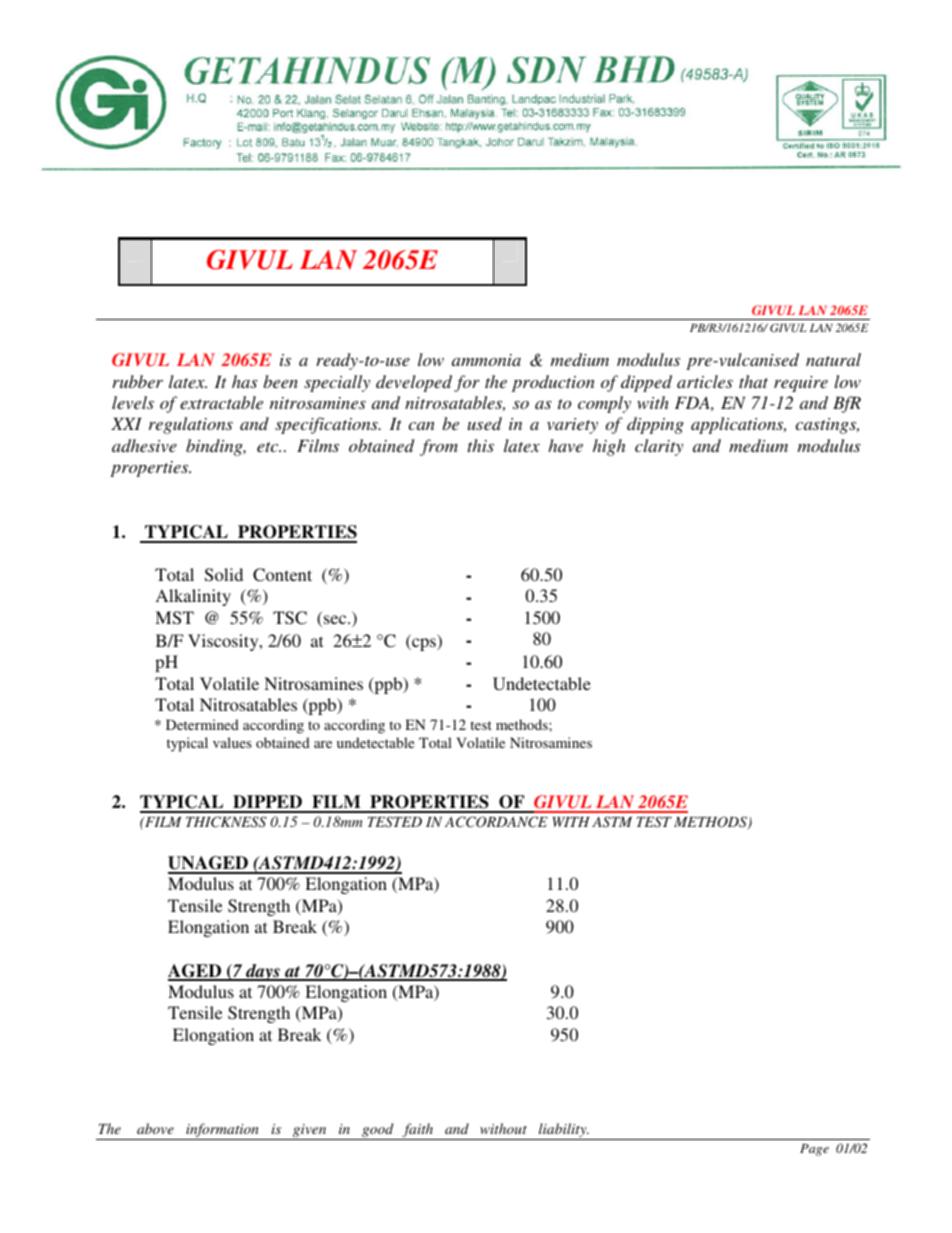 The image size is (952, 1233). What do you see at coordinates (226, 822) in the screenshot?
I see `THICKNESS` at bounding box center [226, 822].
